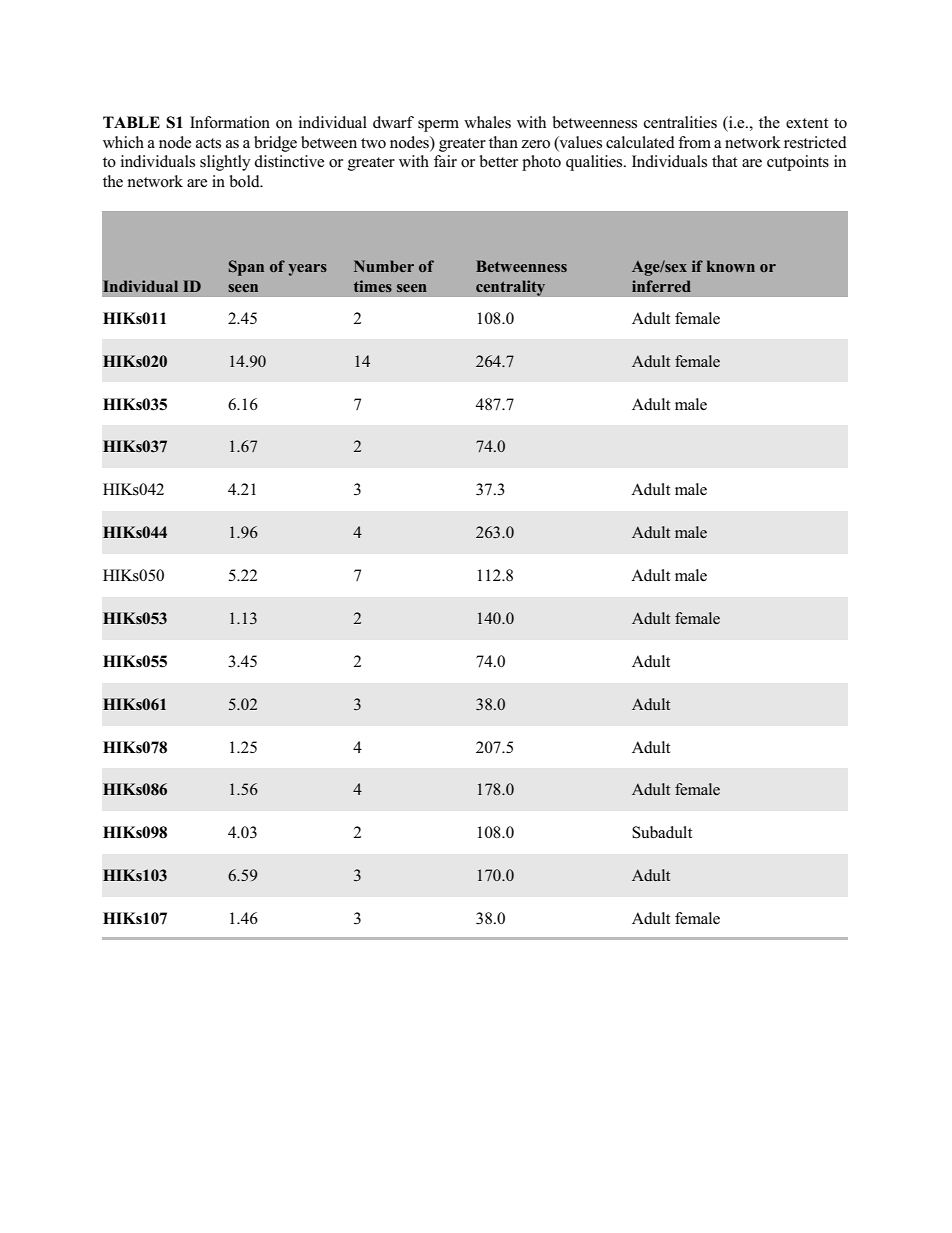 The height and width of the screenshot is (1233, 952). What do you see at coordinates (246, 268) in the screenshot?
I see `Span` at bounding box center [246, 268].
